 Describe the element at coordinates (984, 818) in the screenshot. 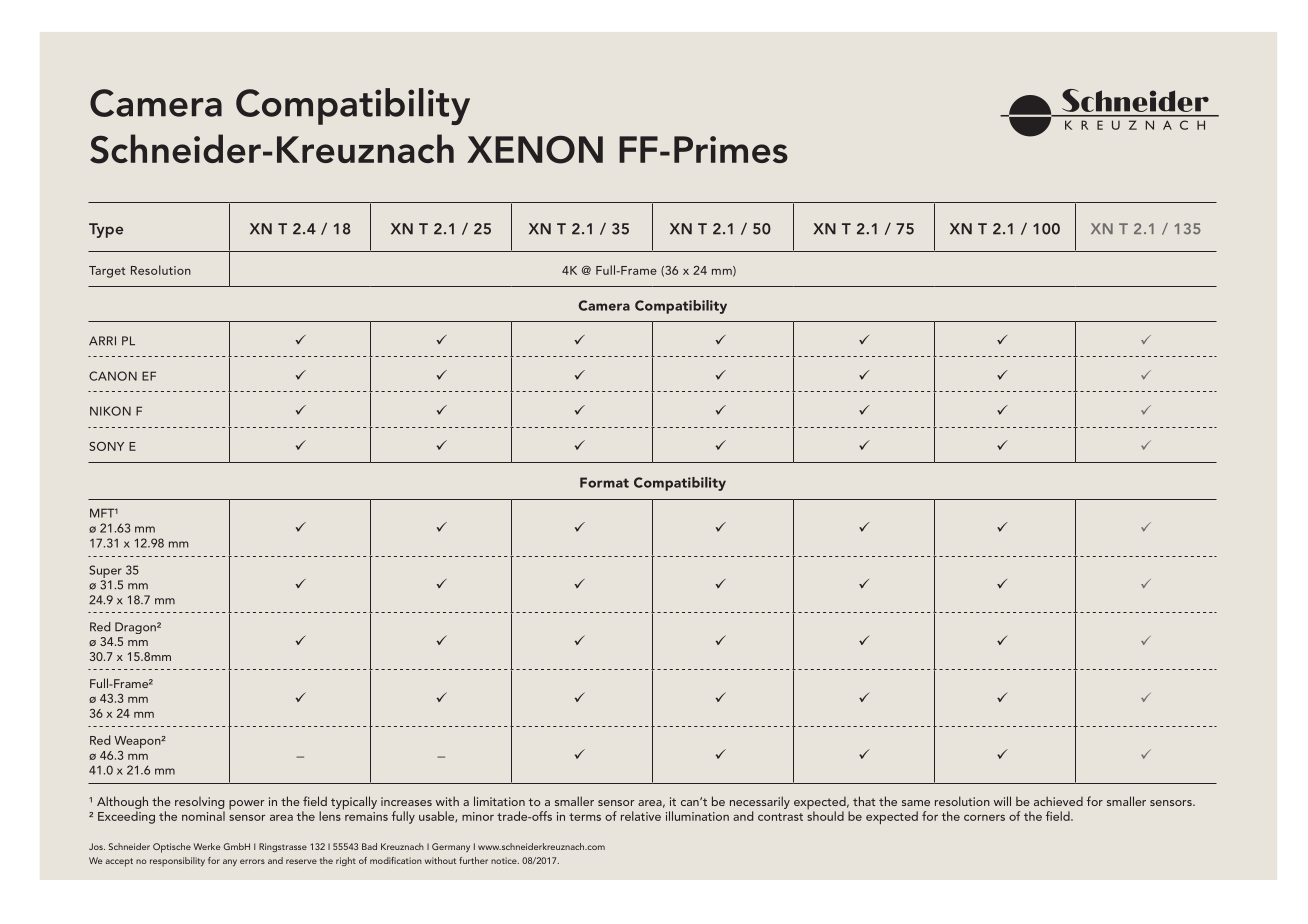

I see `corners` at that location.
